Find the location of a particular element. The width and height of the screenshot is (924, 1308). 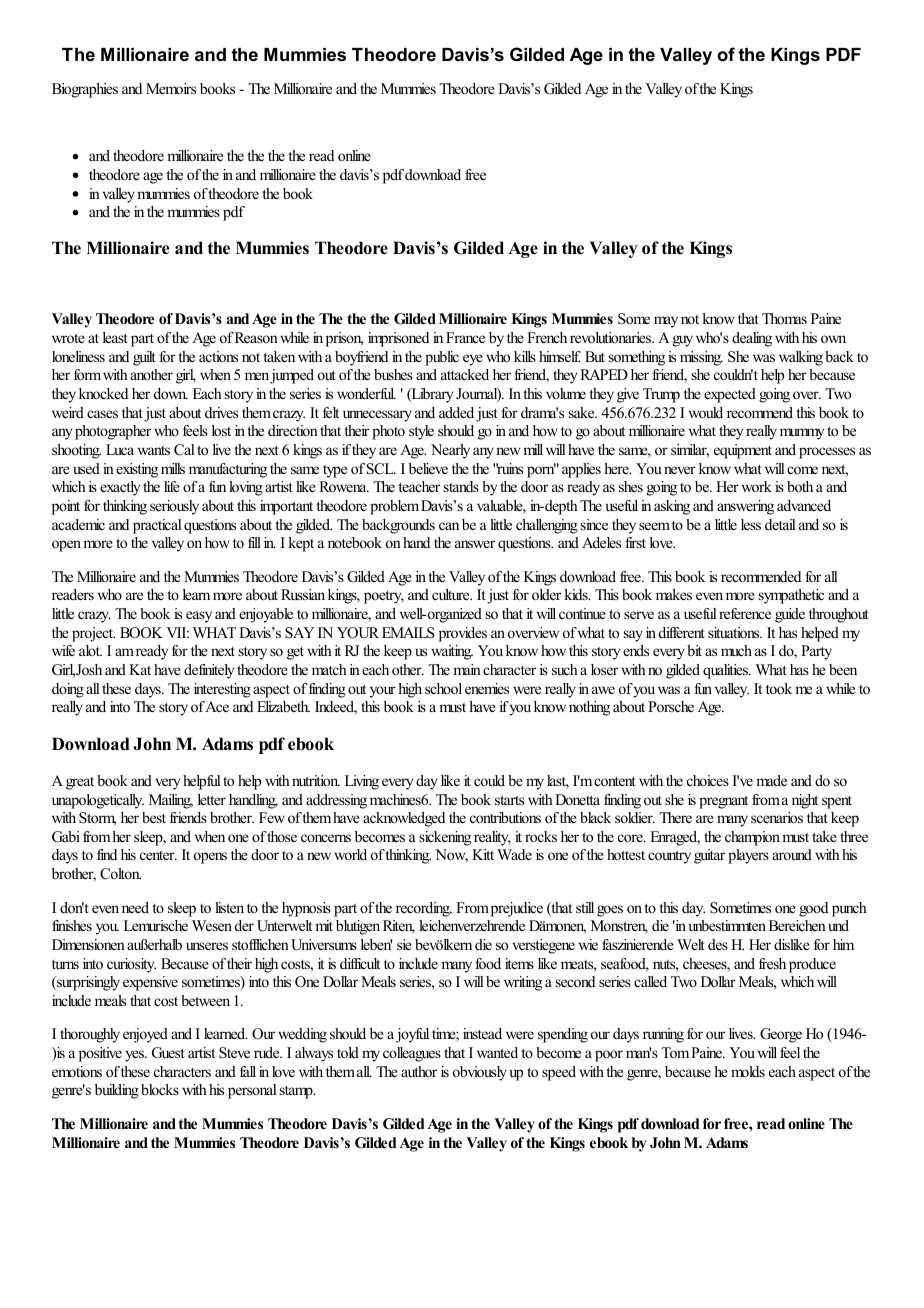

Thomas is located at coordinates (784, 318).
